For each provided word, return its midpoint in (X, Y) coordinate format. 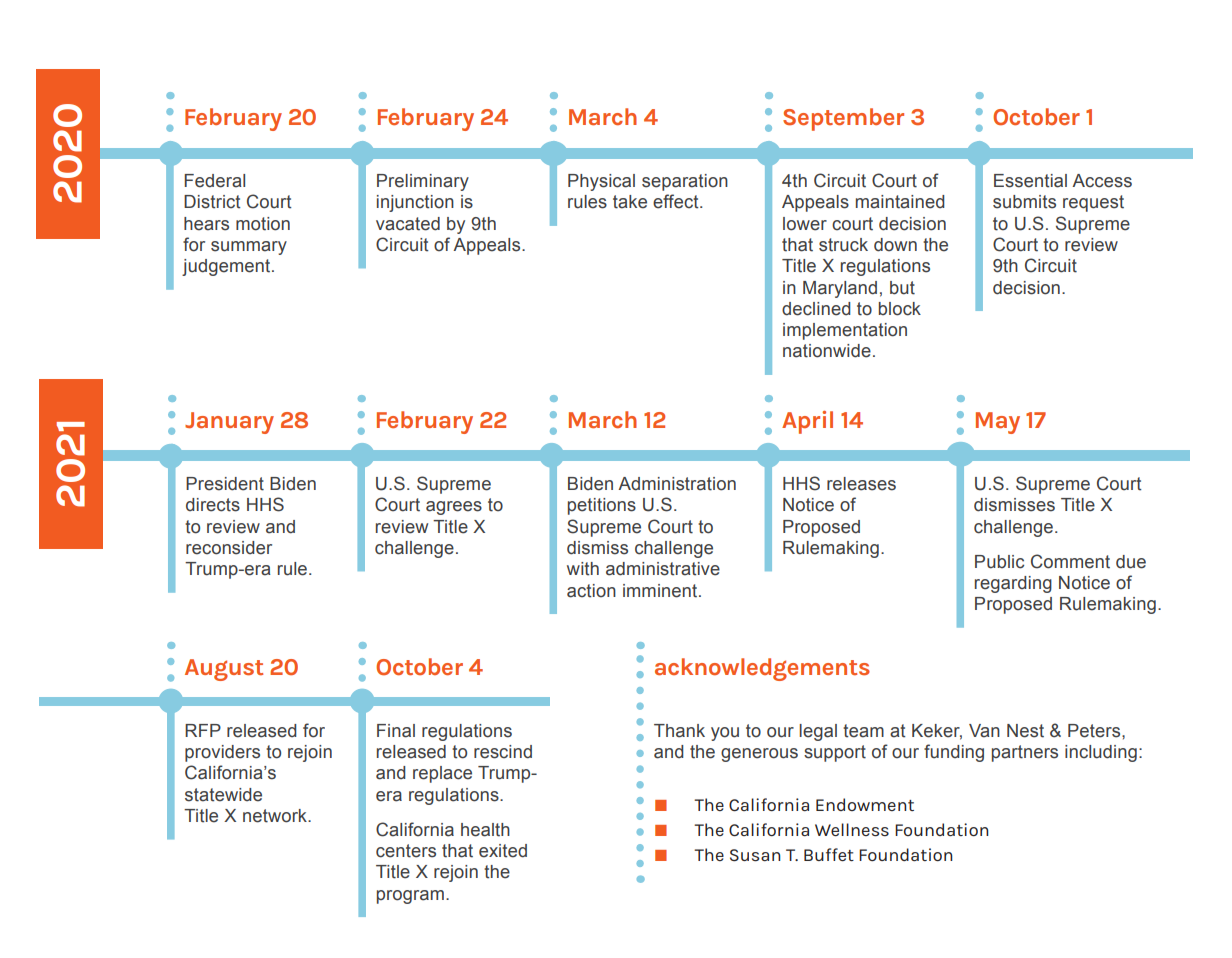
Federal (214, 181)
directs (213, 505)
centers (406, 851)
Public (999, 562)
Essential (1030, 181)
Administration (677, 484)
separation (685, 182)
